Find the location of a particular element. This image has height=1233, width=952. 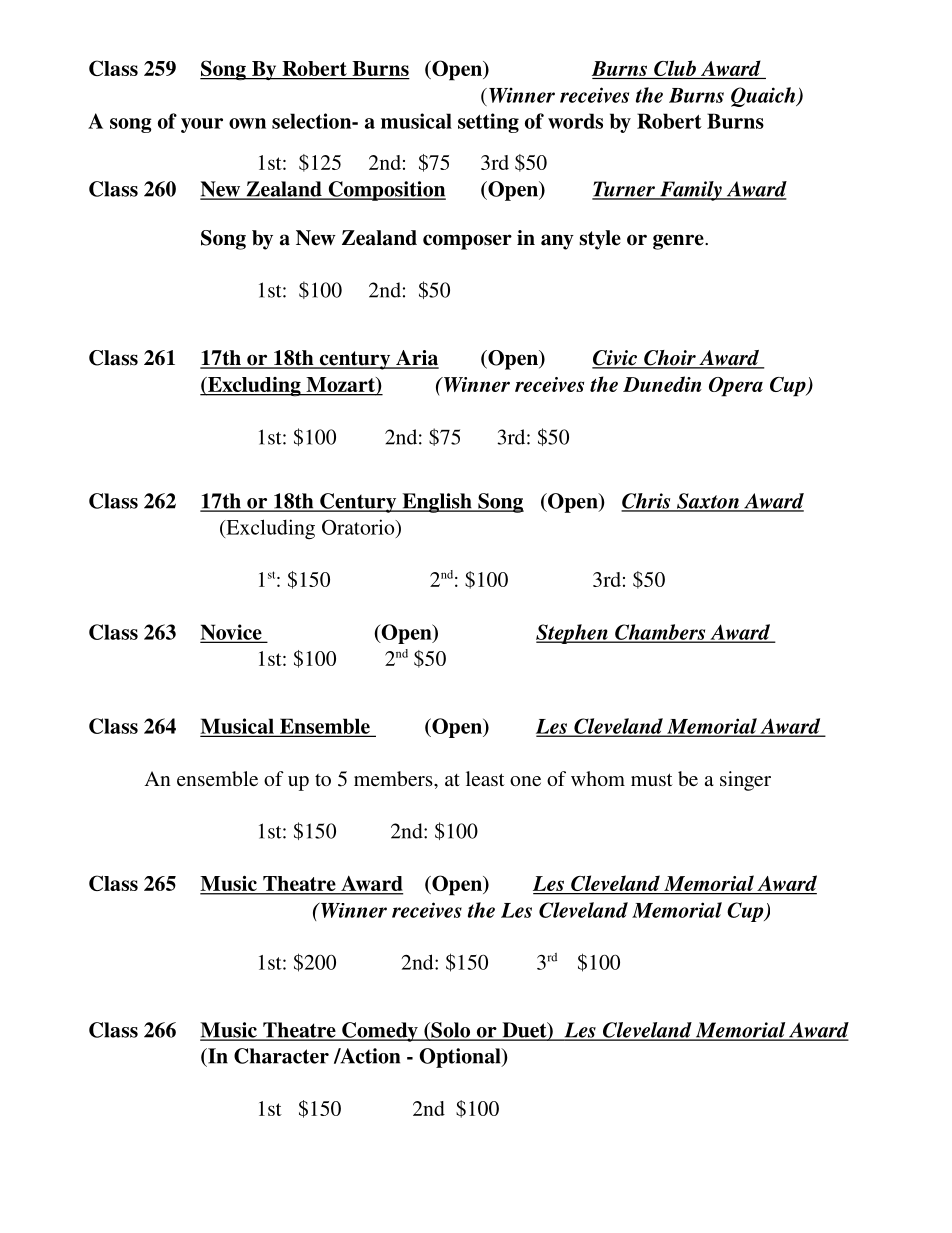

setting is located at coordinates (488, 123).
